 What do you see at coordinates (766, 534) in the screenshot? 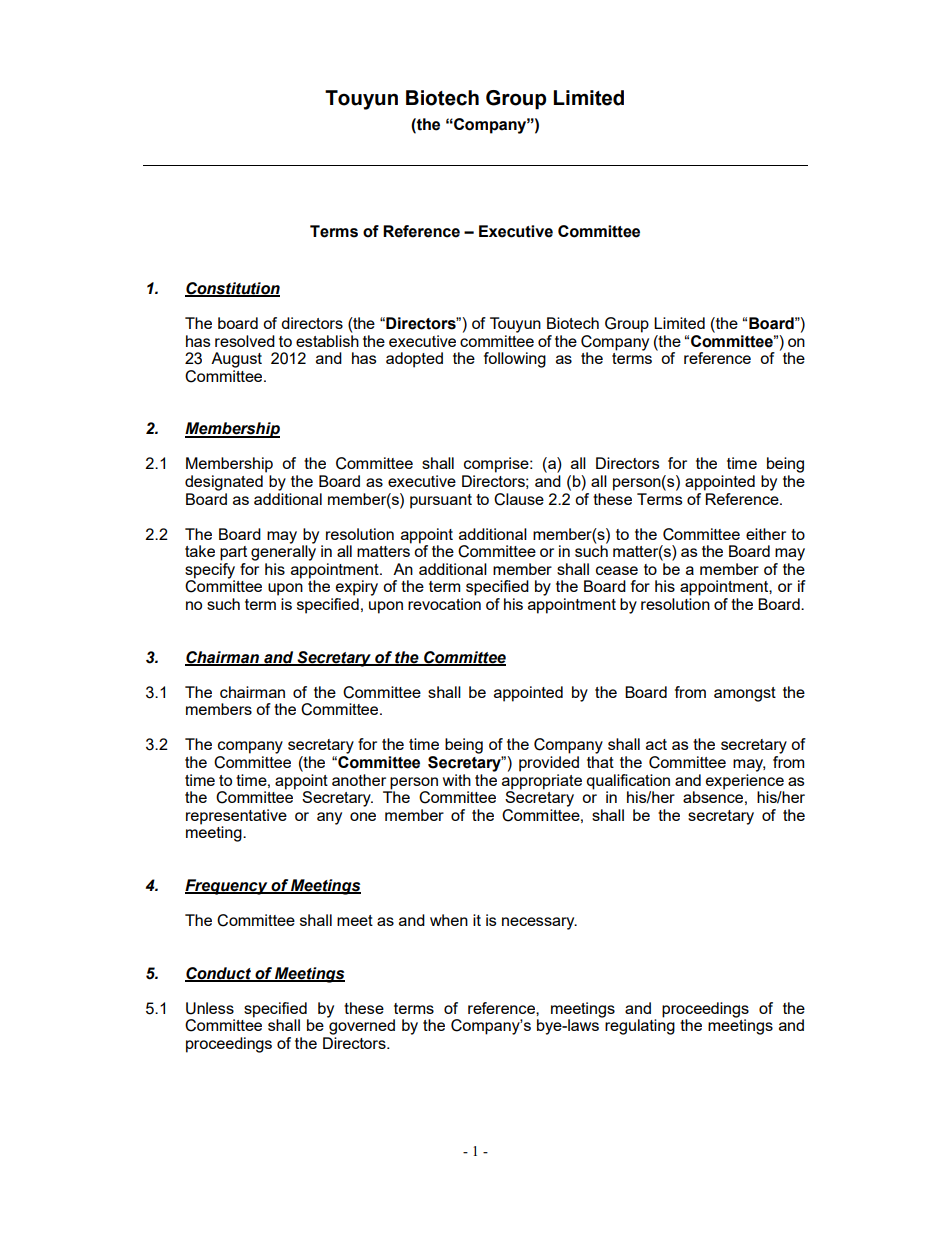
I see `either` at bounding box center [766, 534].
